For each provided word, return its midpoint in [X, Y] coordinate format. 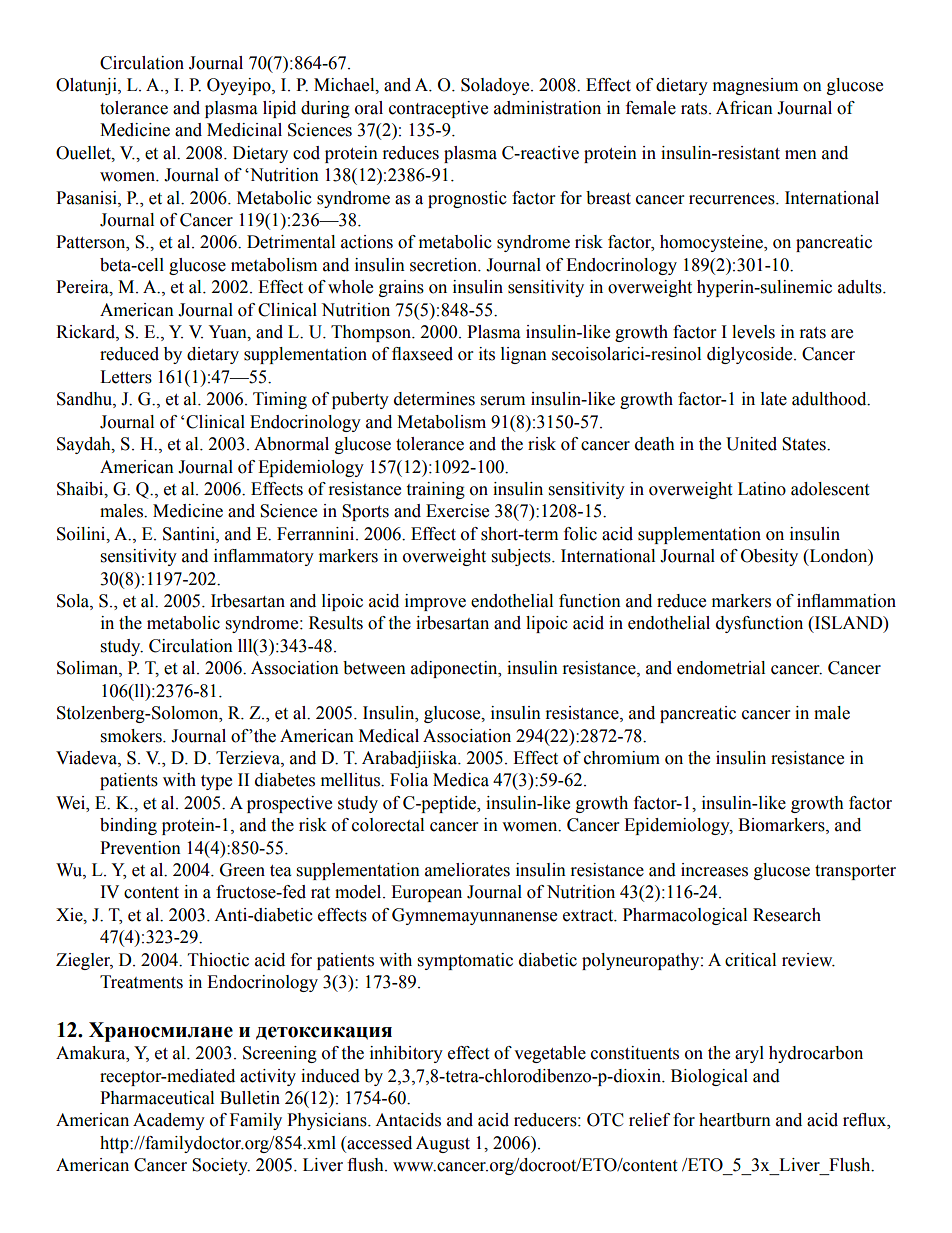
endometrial [721, 668]
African [744, 108]
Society [221, 1166]
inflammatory [264, 557]
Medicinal [244, 130]
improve [435, 602]
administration [547, 108]
